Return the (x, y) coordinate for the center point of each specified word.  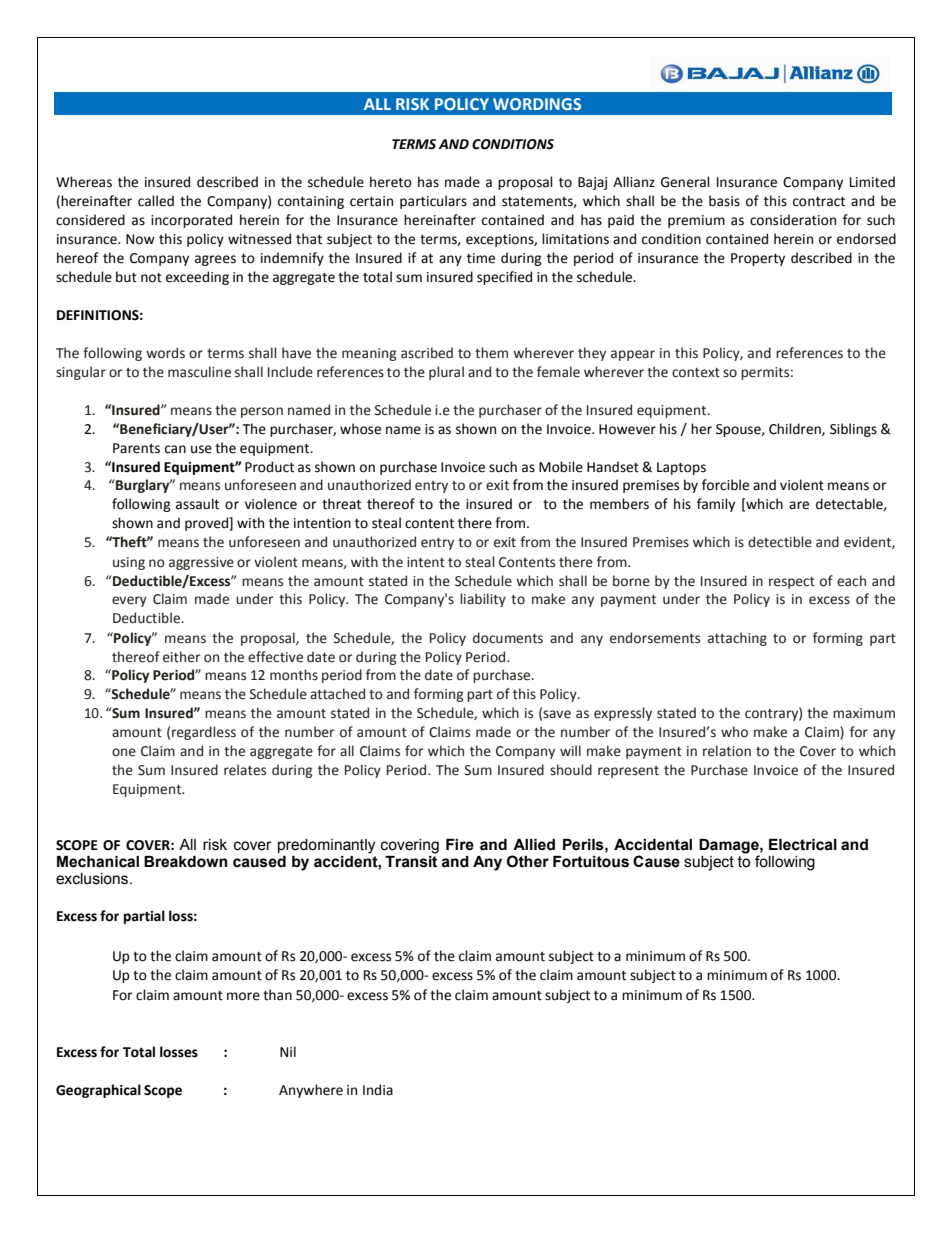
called (156, 201)
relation (727, 751)
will (570, 750)
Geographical (98, 1091)
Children (796, 429)
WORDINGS (537, 104)
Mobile (561, 467)
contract (819, 202)
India (378, 1090)
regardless (204, 733)
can (175, 449)
